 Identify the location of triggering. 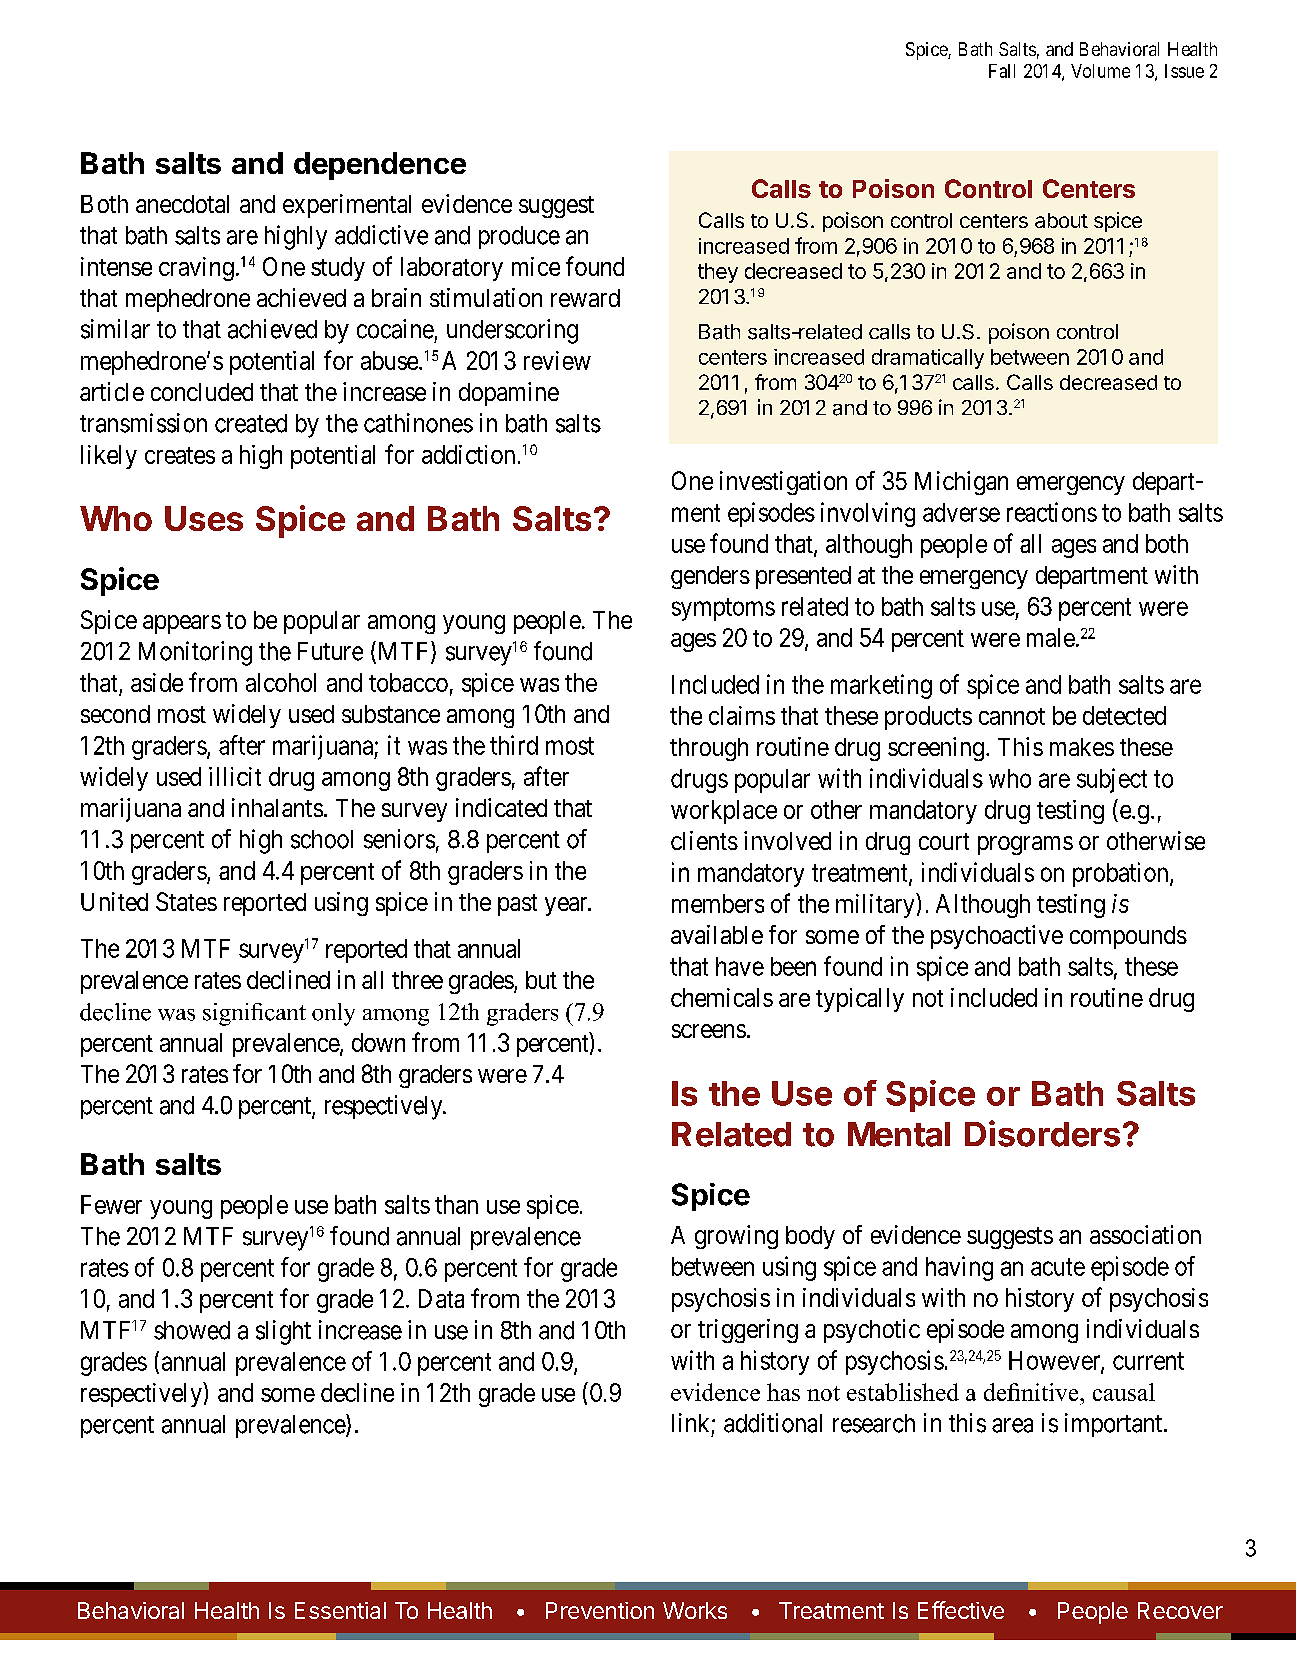
(748, 1331).
